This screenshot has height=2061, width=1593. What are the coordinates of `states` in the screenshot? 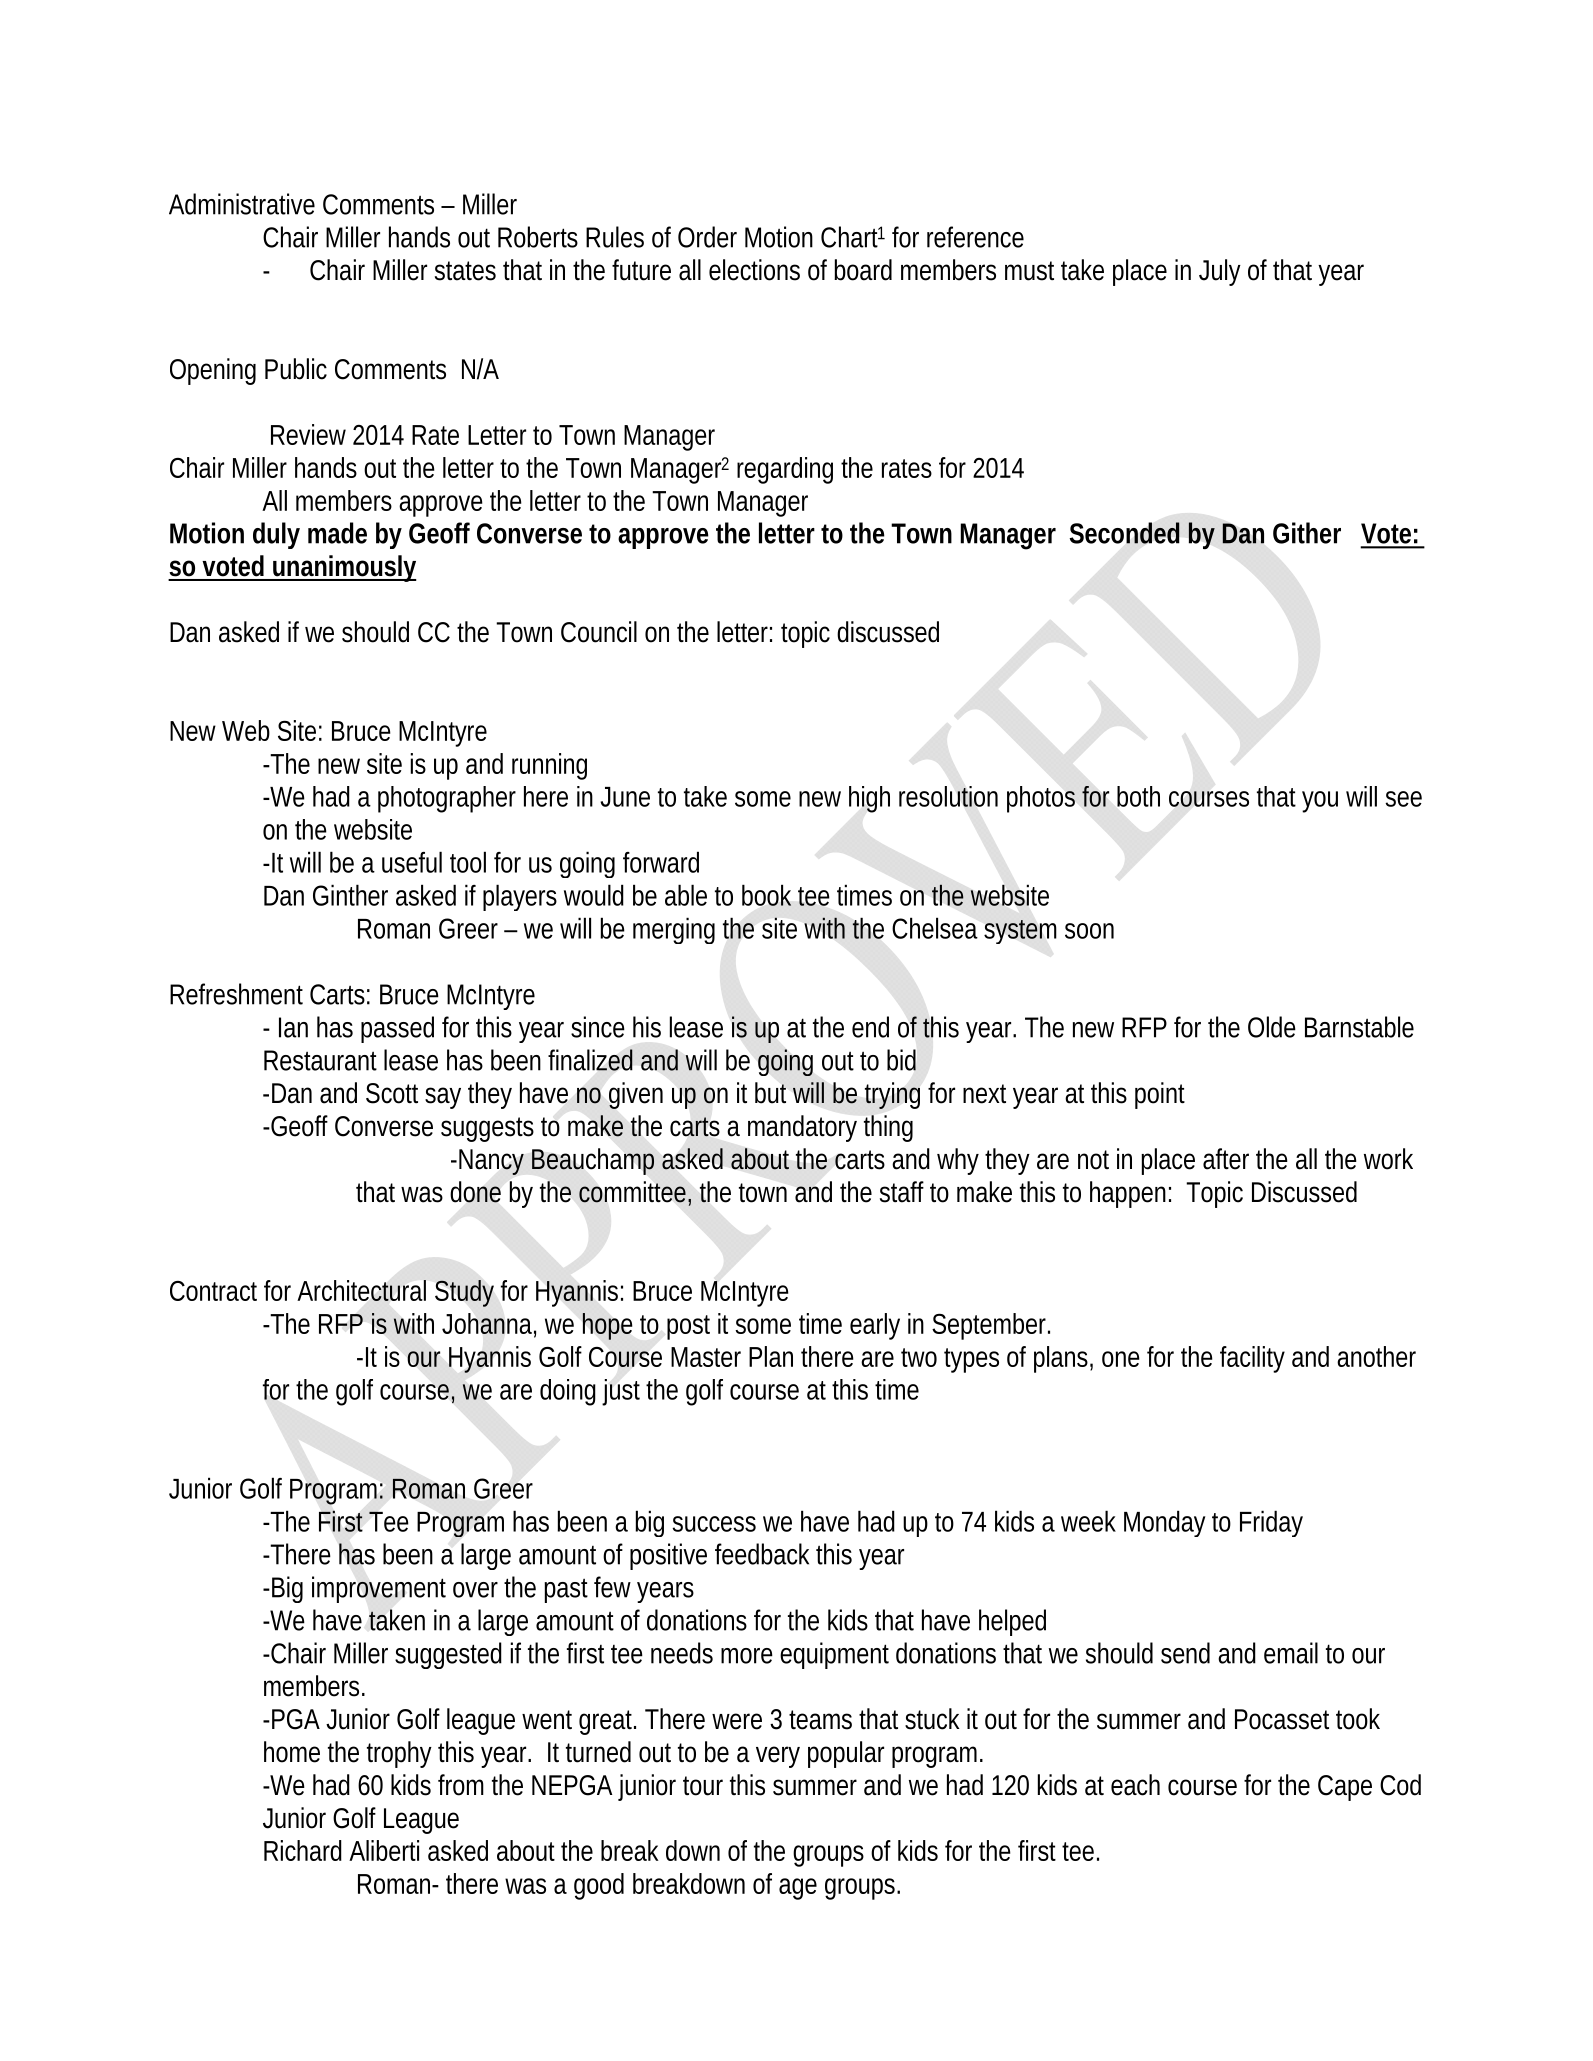 It's located at (465, 271).
